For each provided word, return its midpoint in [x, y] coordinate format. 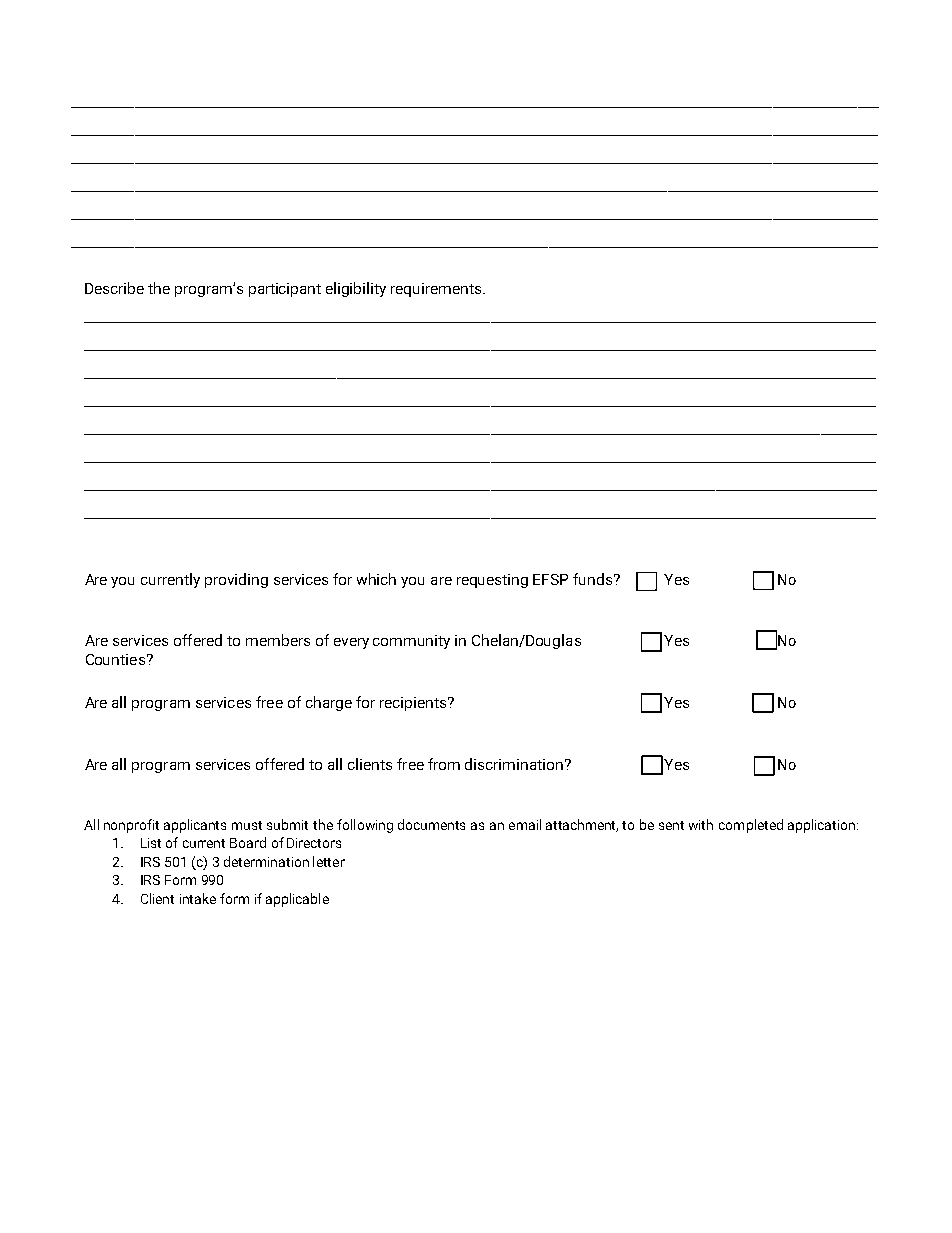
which [376, 579]
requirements [437, 290]
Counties [115, 659]
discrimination [514, 764]
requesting [492, 581]
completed [751, 826]
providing [236, 580]
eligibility [356, 289]
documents [431, 824]
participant [285, 290]
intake [198, 898]
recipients [414, 704]
